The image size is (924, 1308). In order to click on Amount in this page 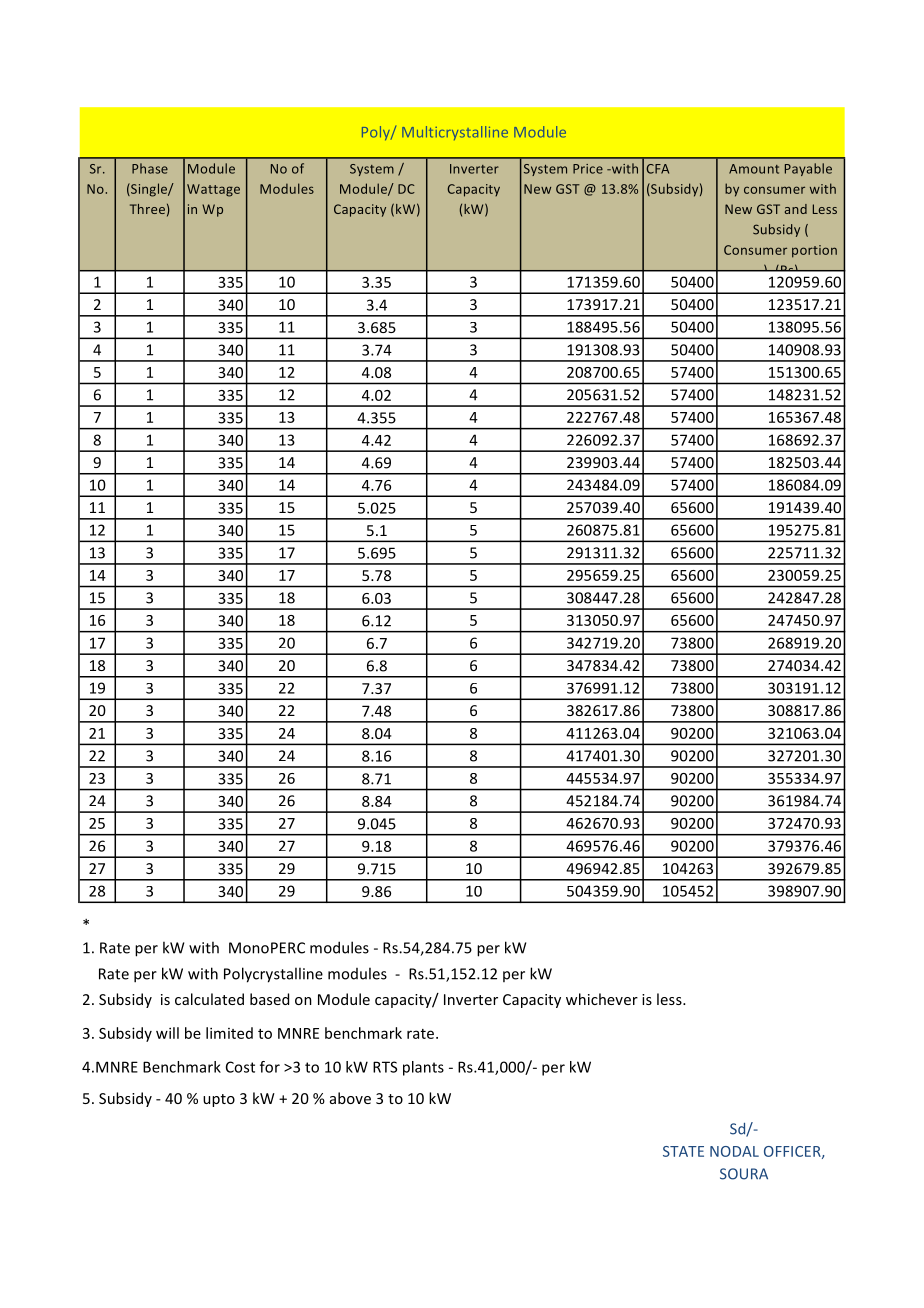, I will do `click(754, 169)`.
